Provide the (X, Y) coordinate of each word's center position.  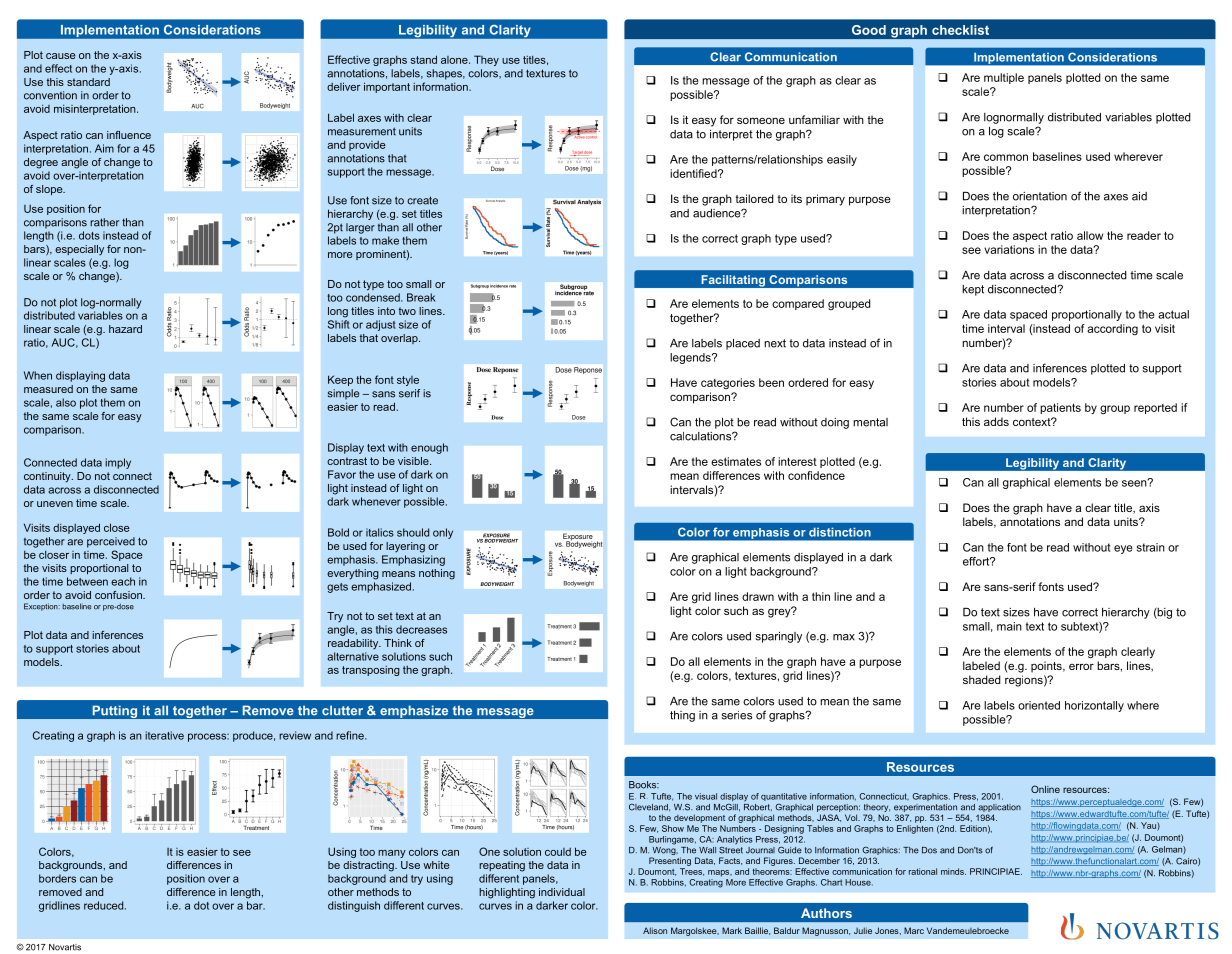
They (486, 60)
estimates (736, 461)
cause (60, 56)
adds (996, 421)
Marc (914, 930)
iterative (164, 735)
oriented (1039, 705)
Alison (655, 930)
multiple (1004, 78)
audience (718, 213)
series (737, 715)
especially (79, 250)
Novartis (65, 947)
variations (1009, 249)
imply (118, 463)
